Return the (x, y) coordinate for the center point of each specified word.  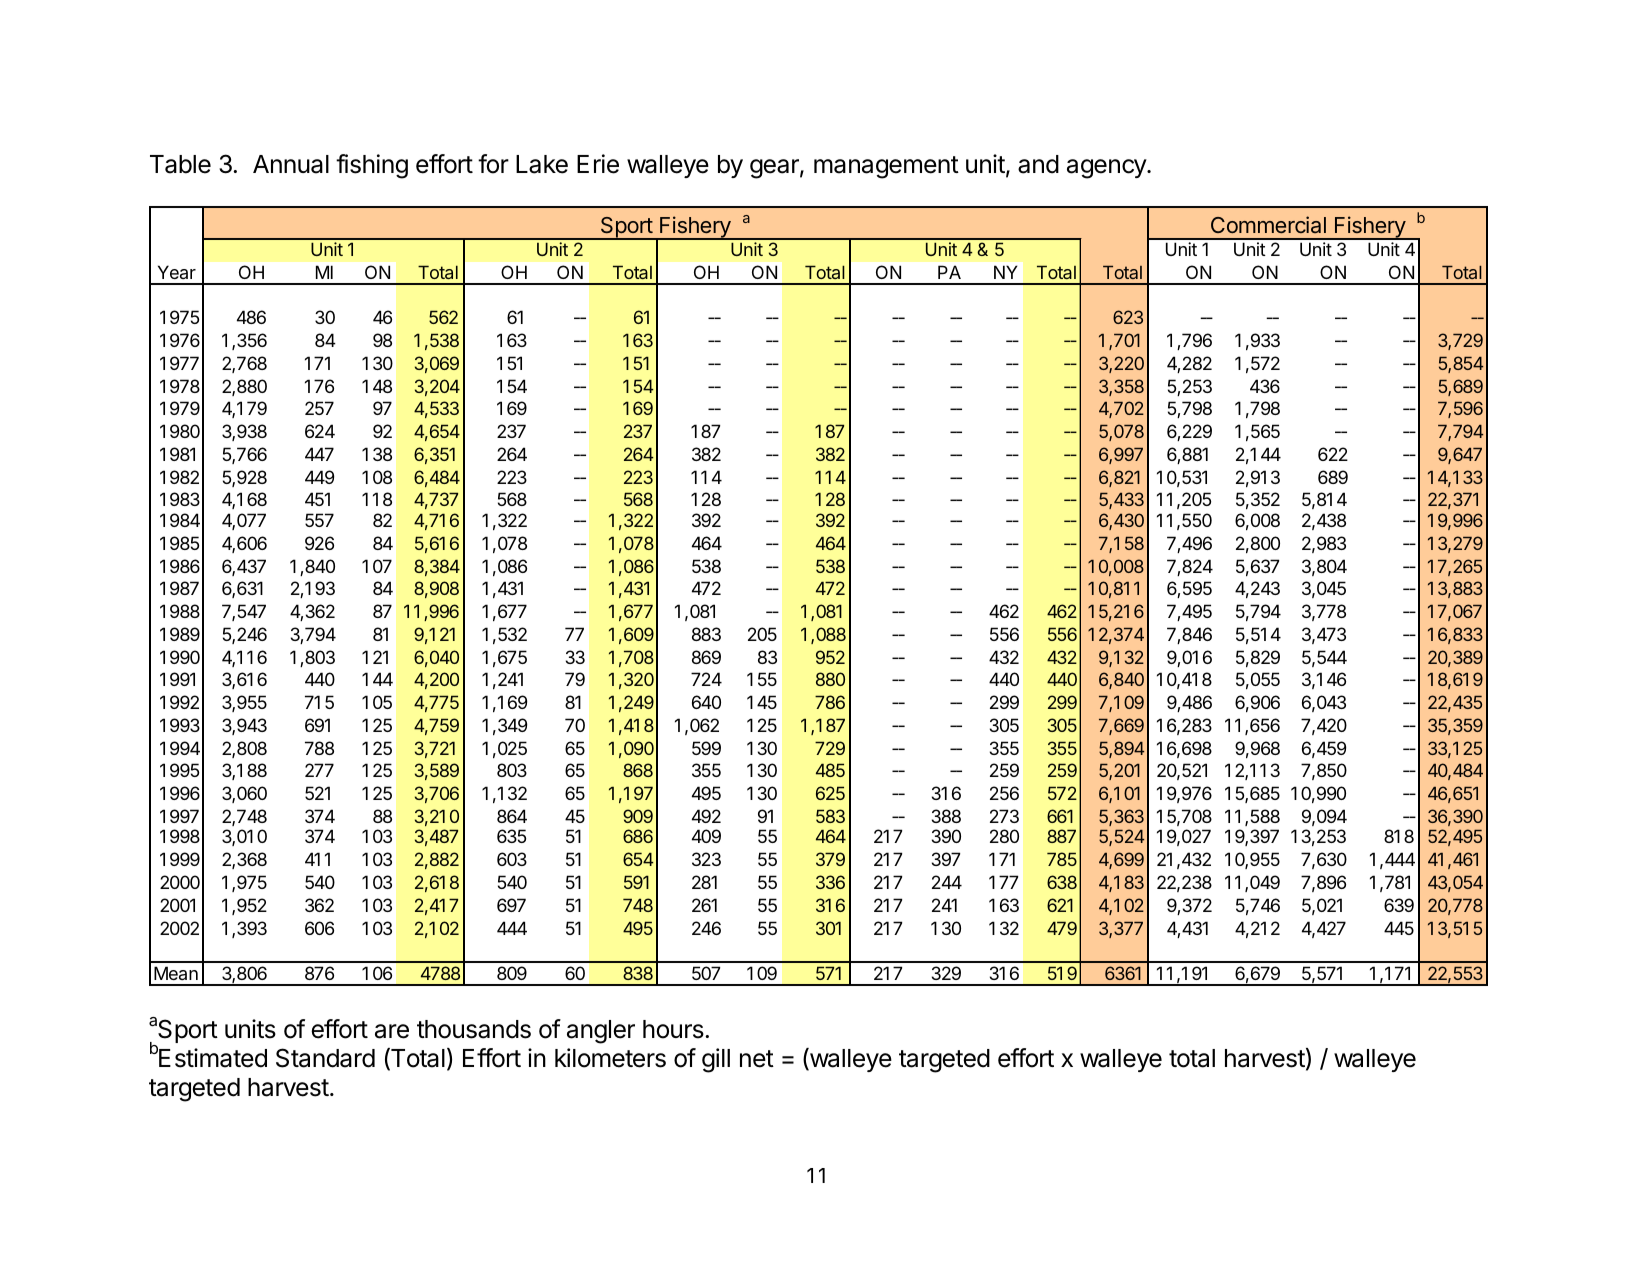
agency (1107, 169)
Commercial (1268, 224)
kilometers (610, 1058)
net (757, 1059)
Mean (176, 973)
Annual (291, 164)
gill (716, 1060)
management (886, 167)
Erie (598, 164)
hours (674, 1029)
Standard (325, 1058)
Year (177, 272)
